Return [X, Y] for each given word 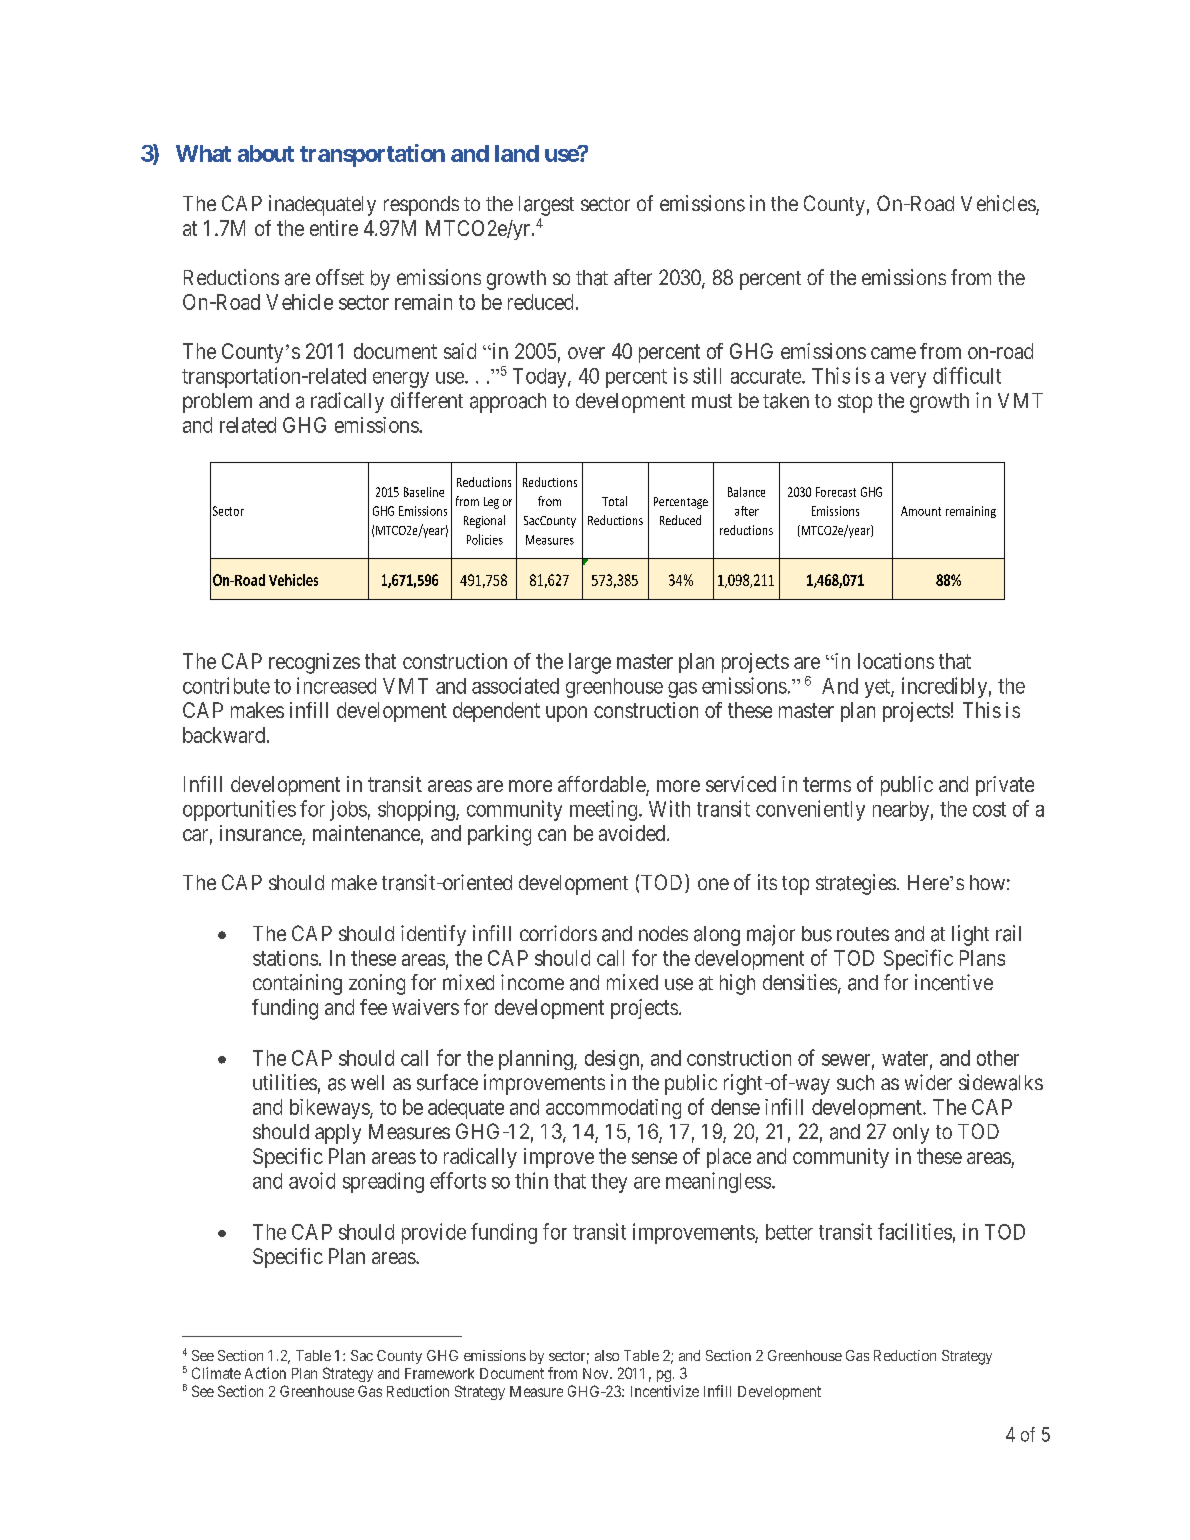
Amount [921, 511]
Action [265, 1373]
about [266, 153]
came [893, 353]
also [607, 1355]
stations [285, 958]
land [517, 153]
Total [614, 501]
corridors [558, 933]
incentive [954, 982]
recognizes [314, 663]
